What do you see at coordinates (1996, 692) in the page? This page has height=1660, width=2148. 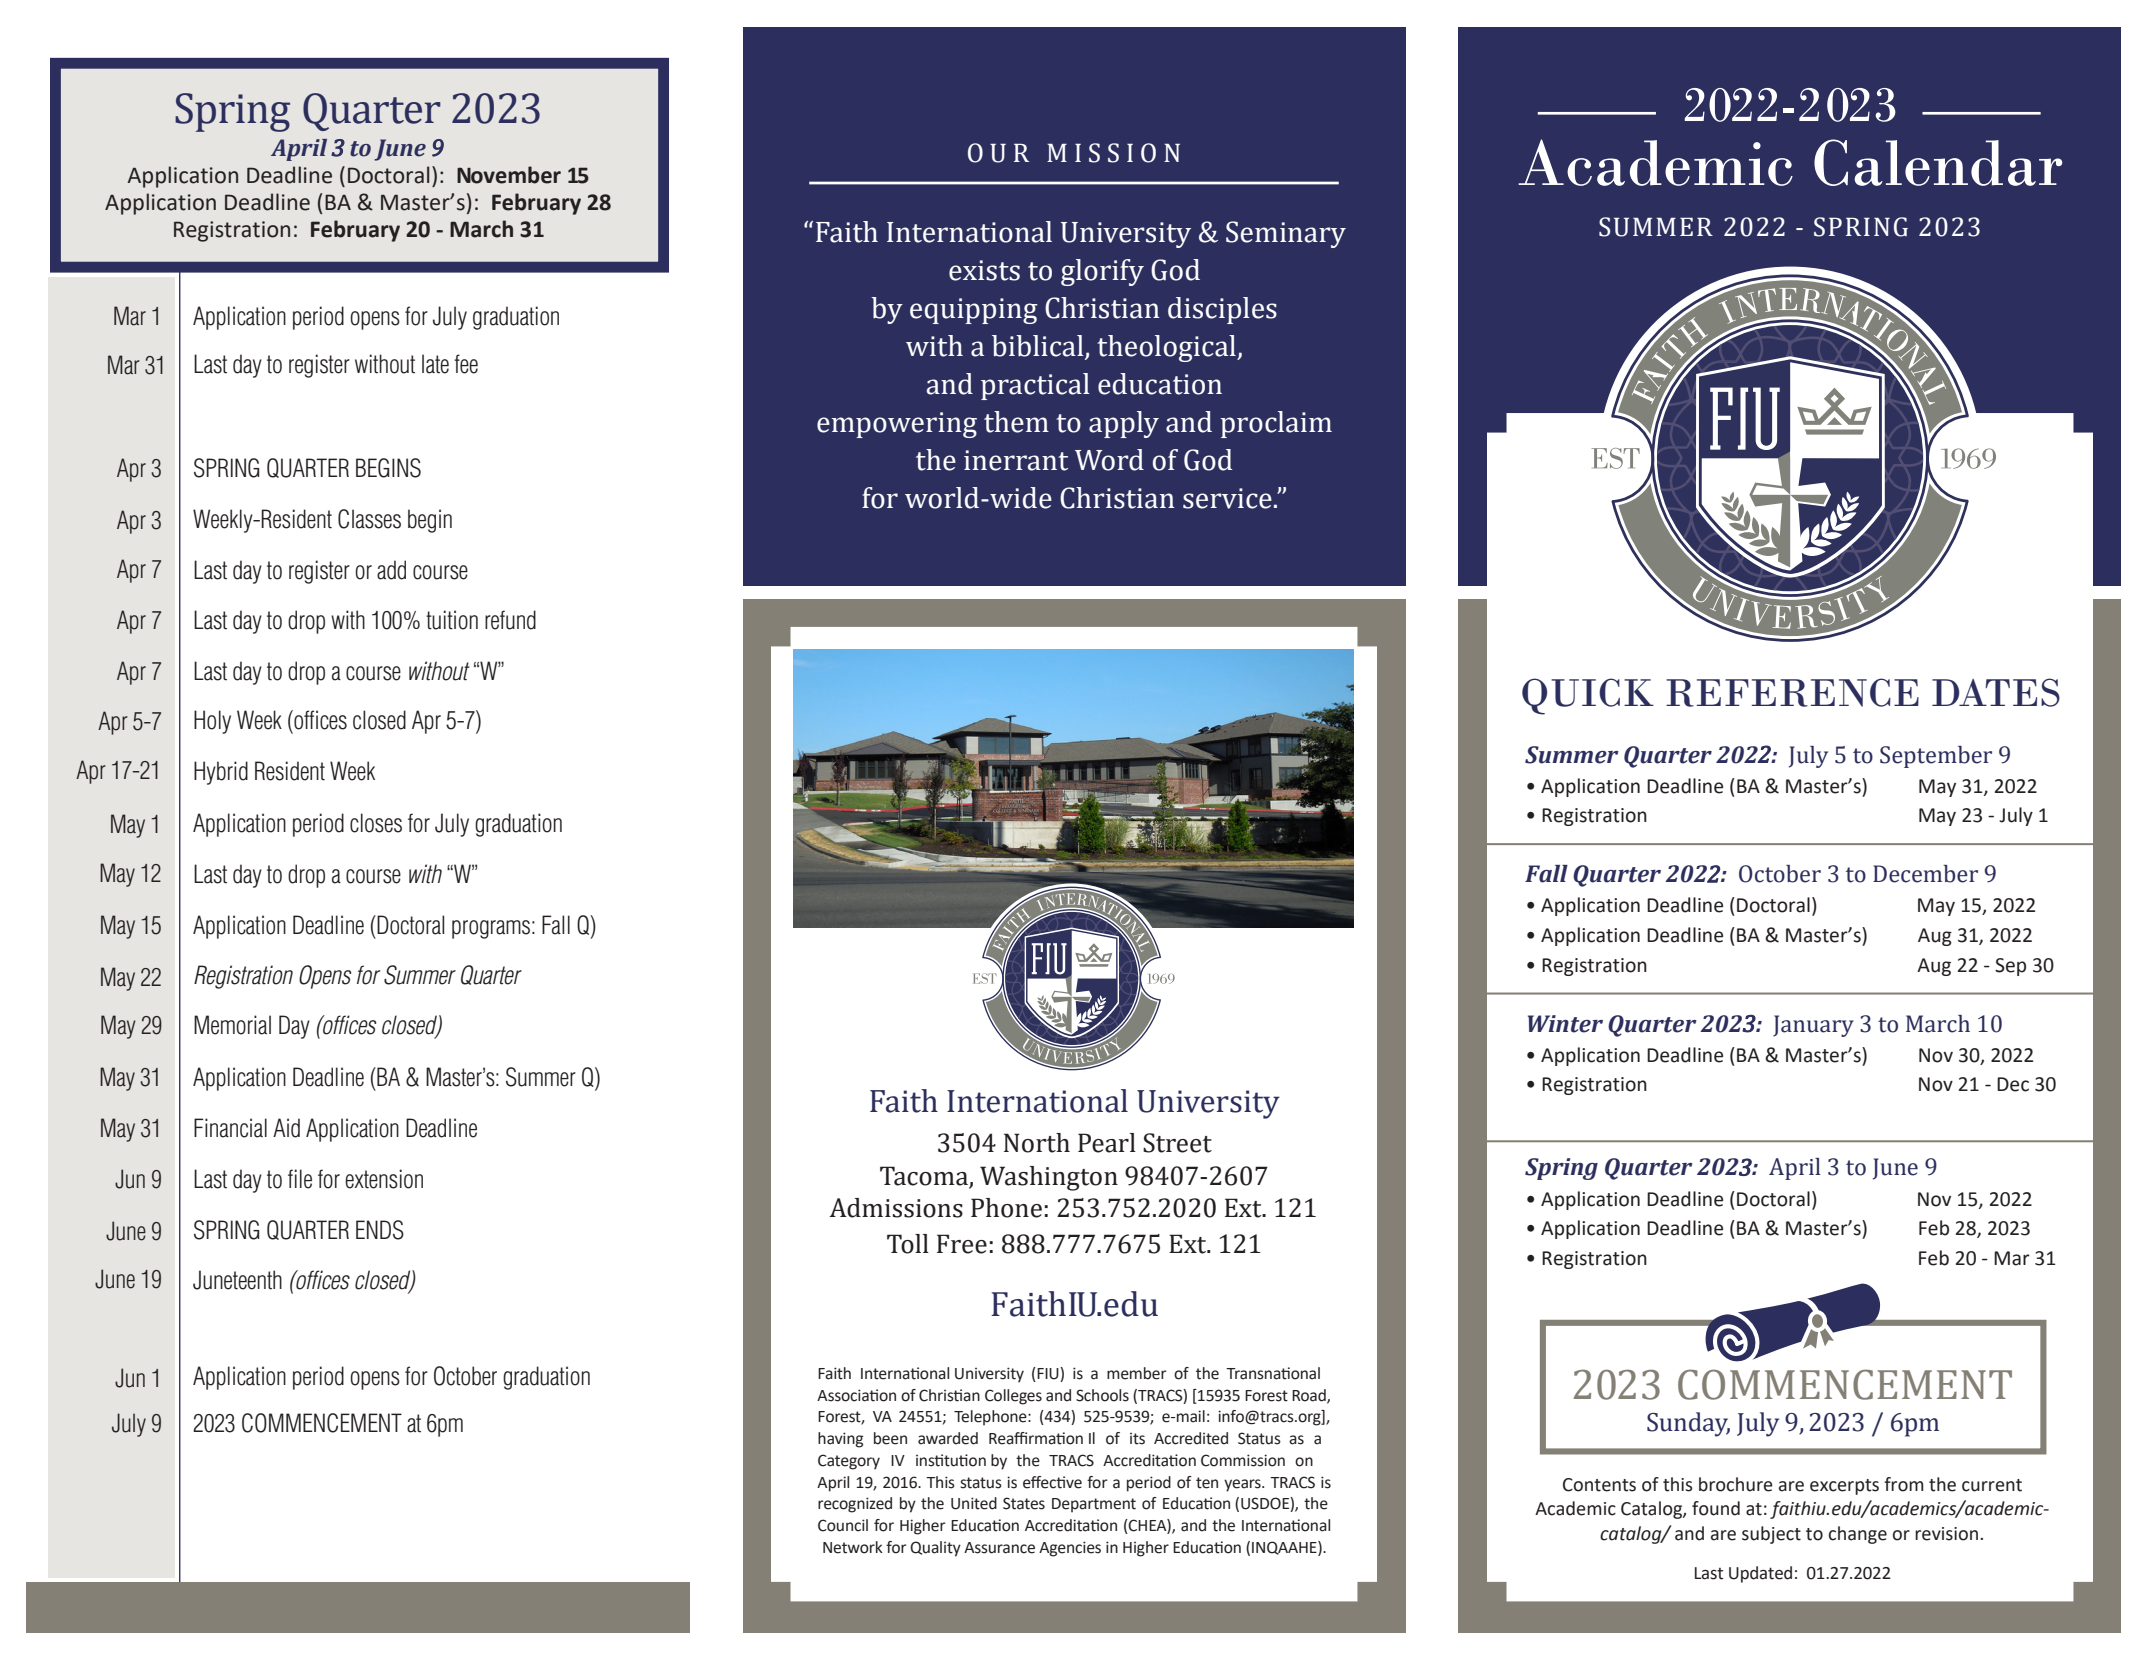 I see `DATES` at bounding box center [1996, 692].
